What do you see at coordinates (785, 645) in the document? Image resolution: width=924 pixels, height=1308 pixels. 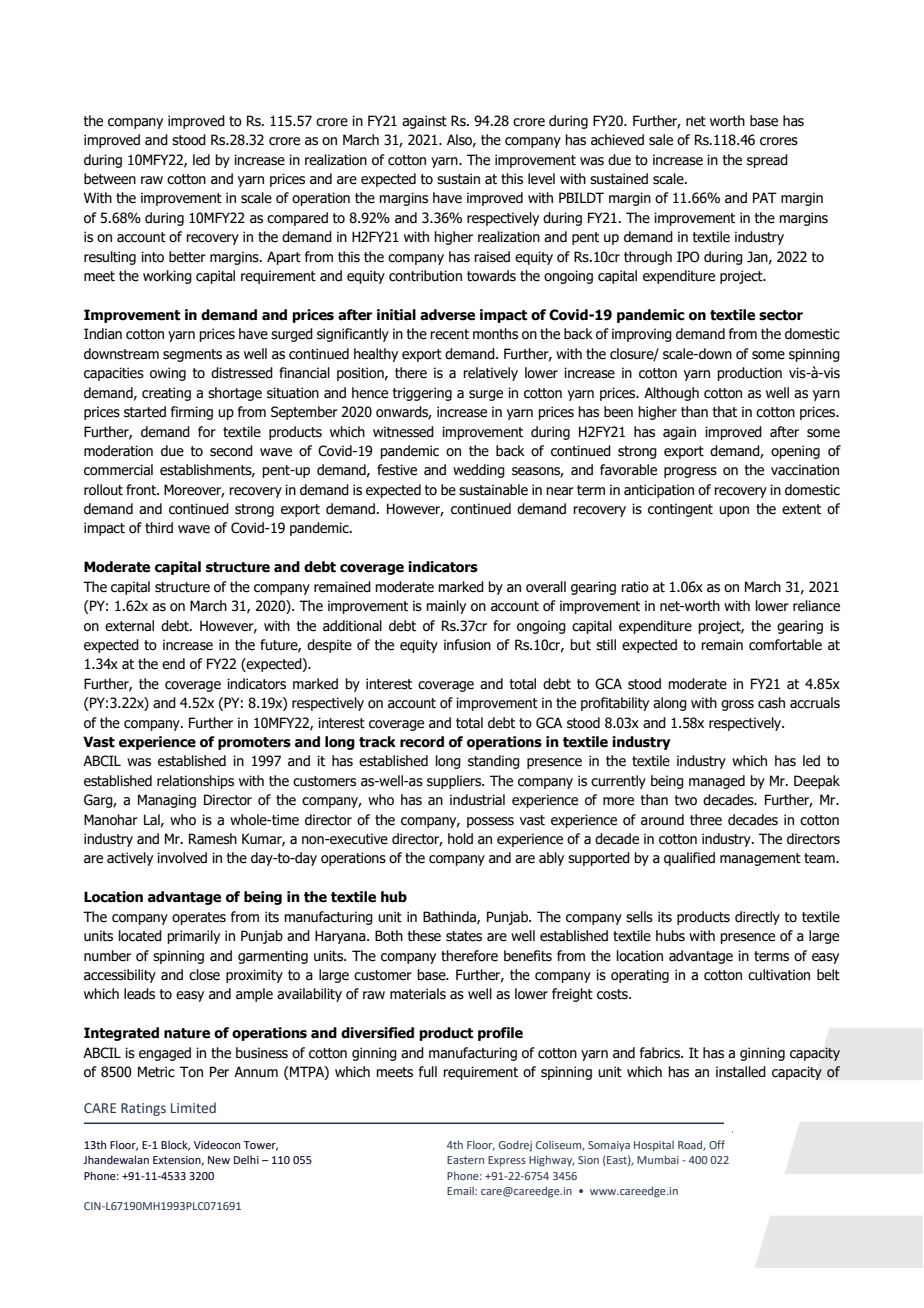 I see `comfortable` at bounding box center [785, 645].
